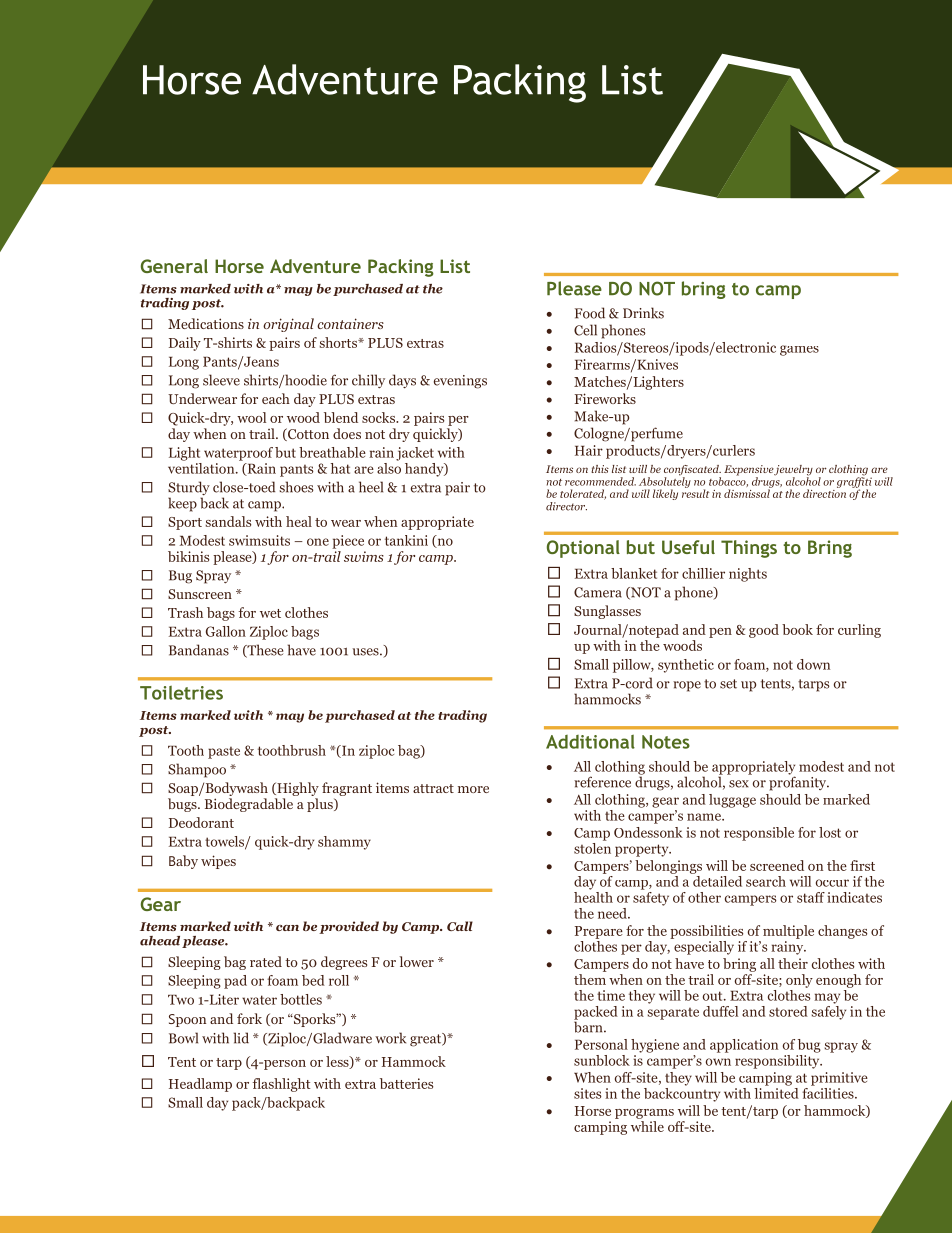 The height and width of the screenshot is (1233, 952). Describe the element at coordinates (181, 693) in the screenshot. I see `Toiletries` at that location.
